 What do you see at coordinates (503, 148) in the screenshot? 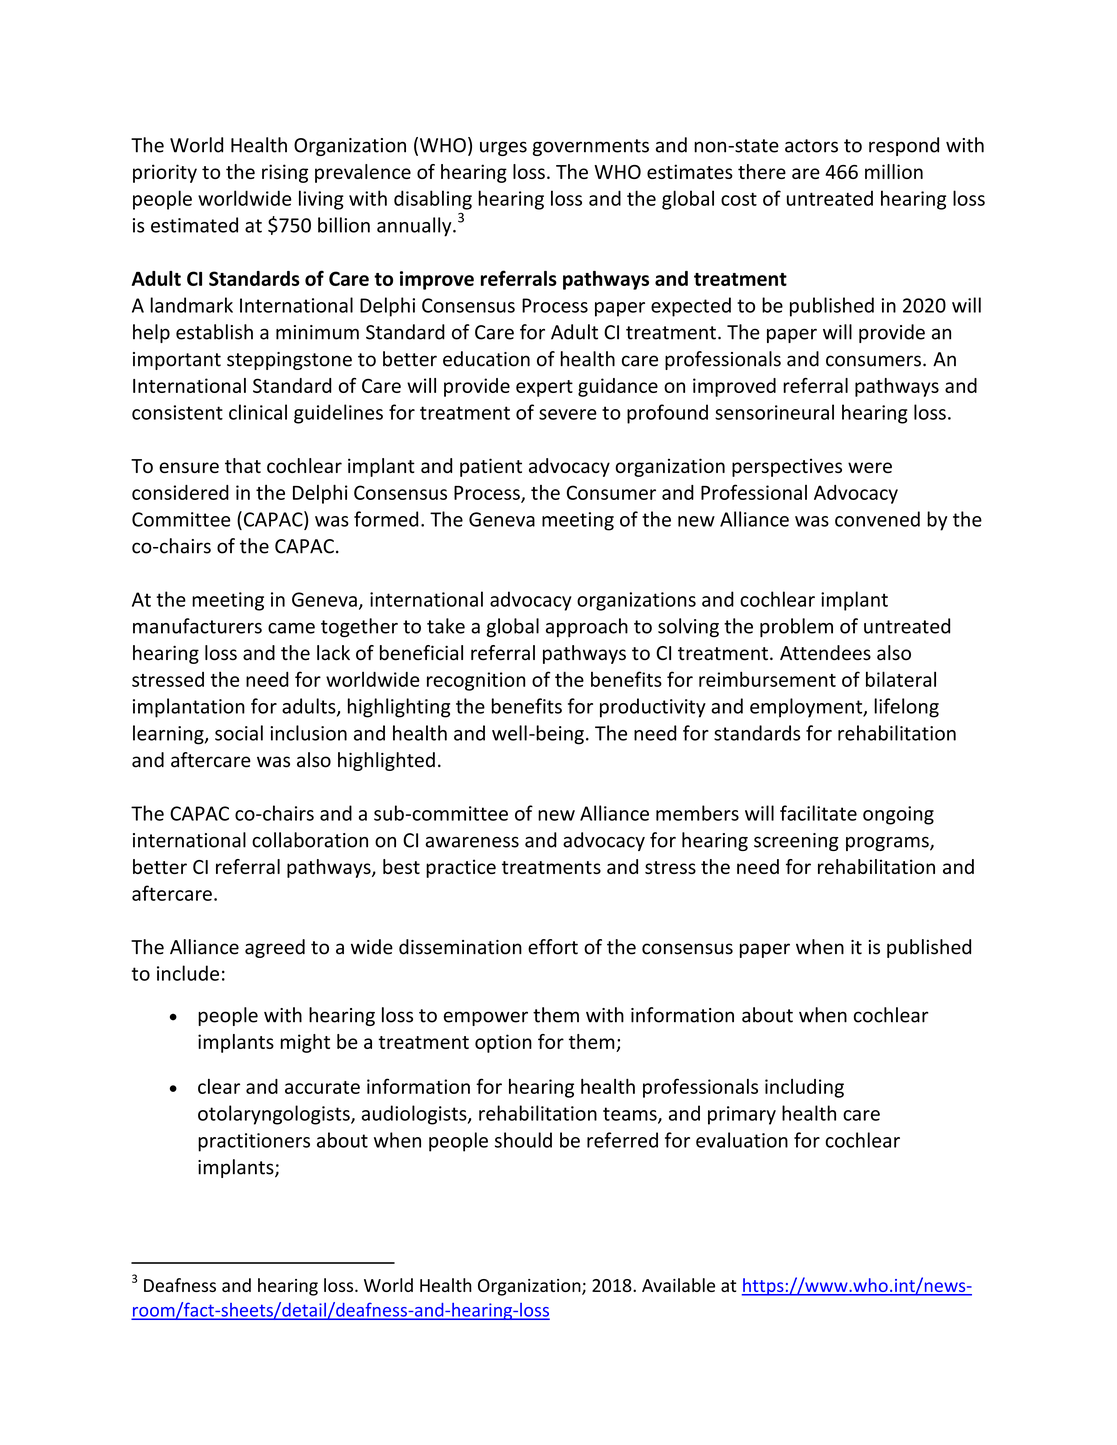
I see `urges` at bounding box center [503, 148].
